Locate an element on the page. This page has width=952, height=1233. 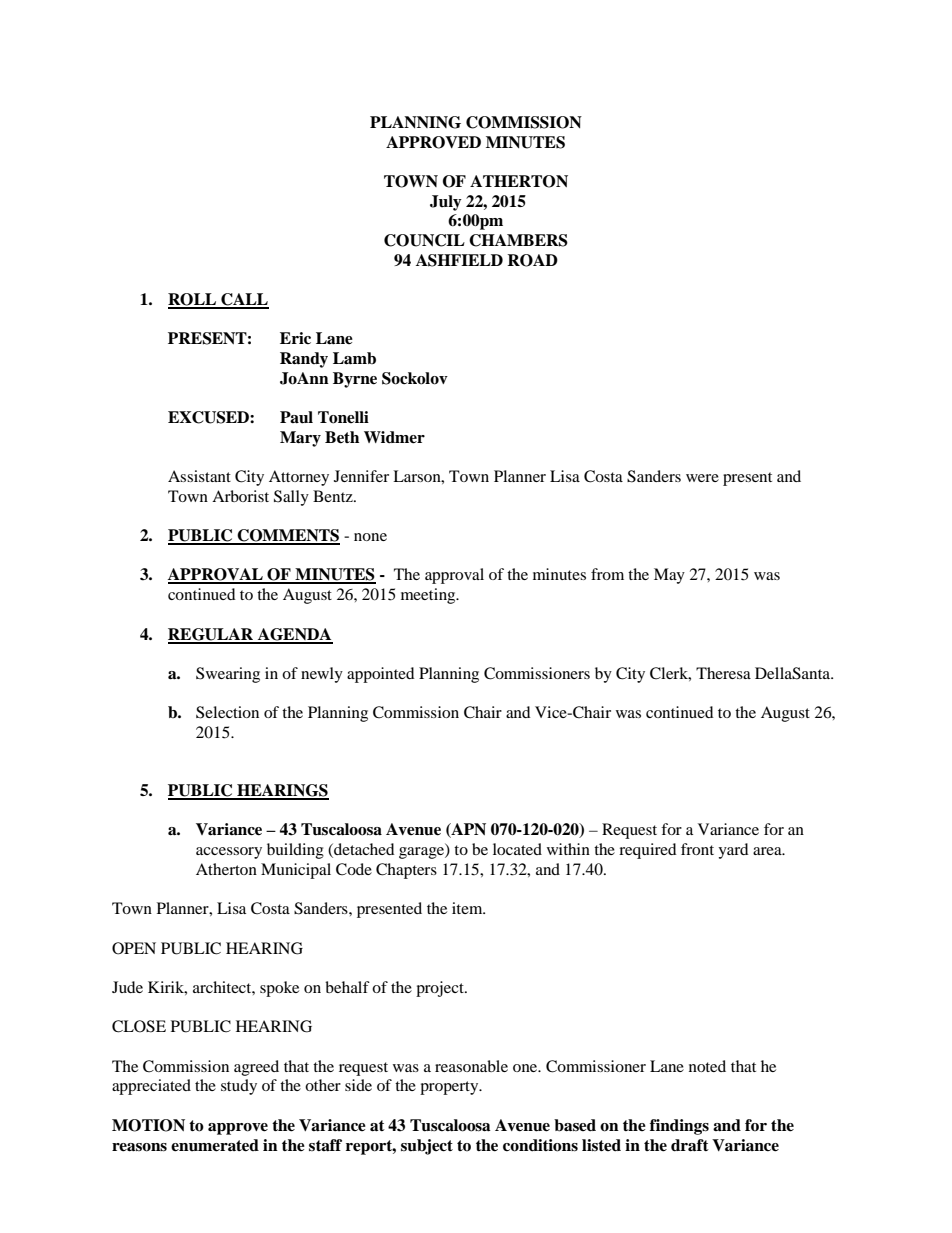
required is located at coordinates (648, 851).
